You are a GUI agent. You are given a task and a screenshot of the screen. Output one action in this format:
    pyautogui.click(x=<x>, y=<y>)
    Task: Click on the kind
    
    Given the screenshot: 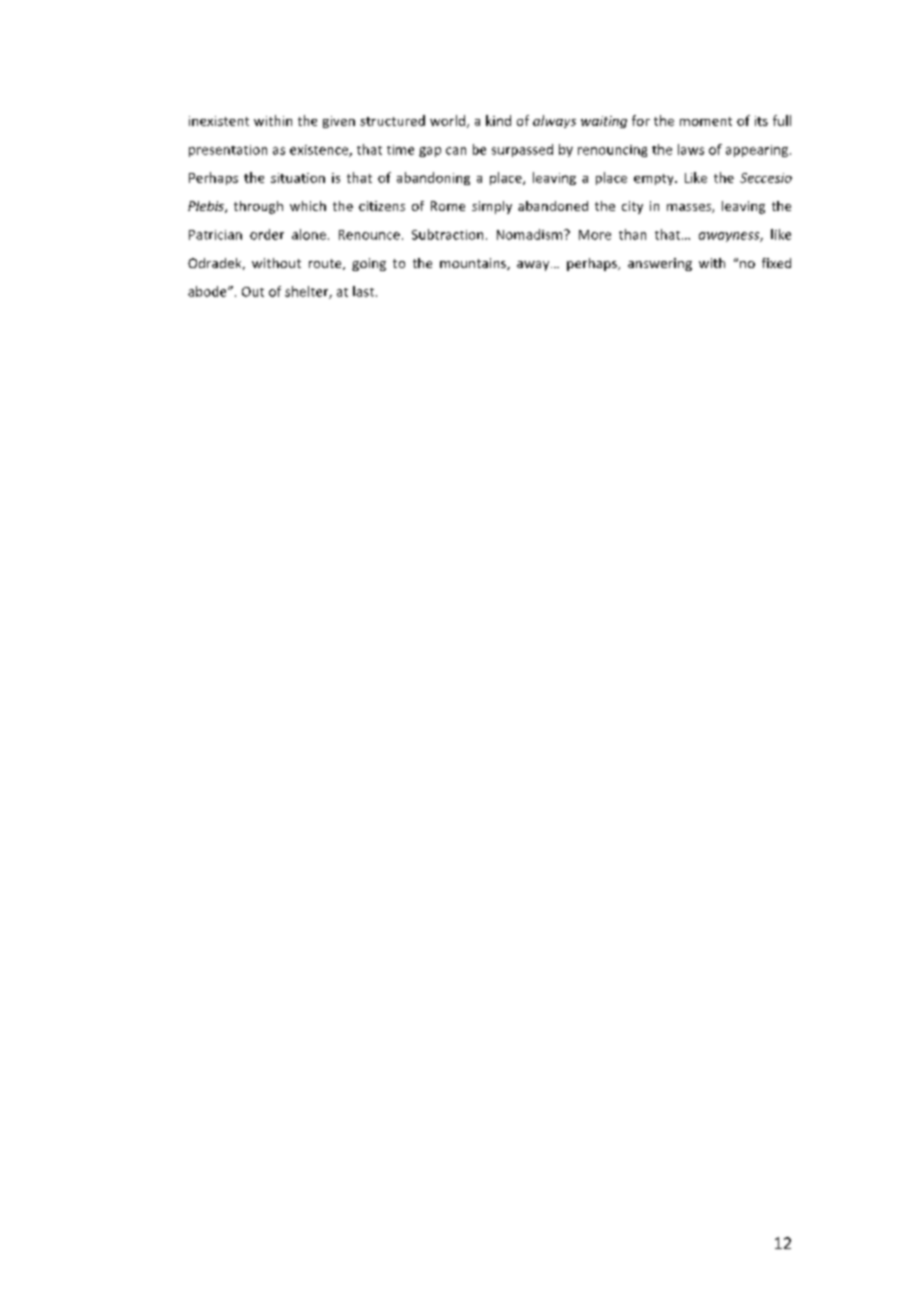 What is the action you would take?
    pyautogui.click(x=498, y=120)
